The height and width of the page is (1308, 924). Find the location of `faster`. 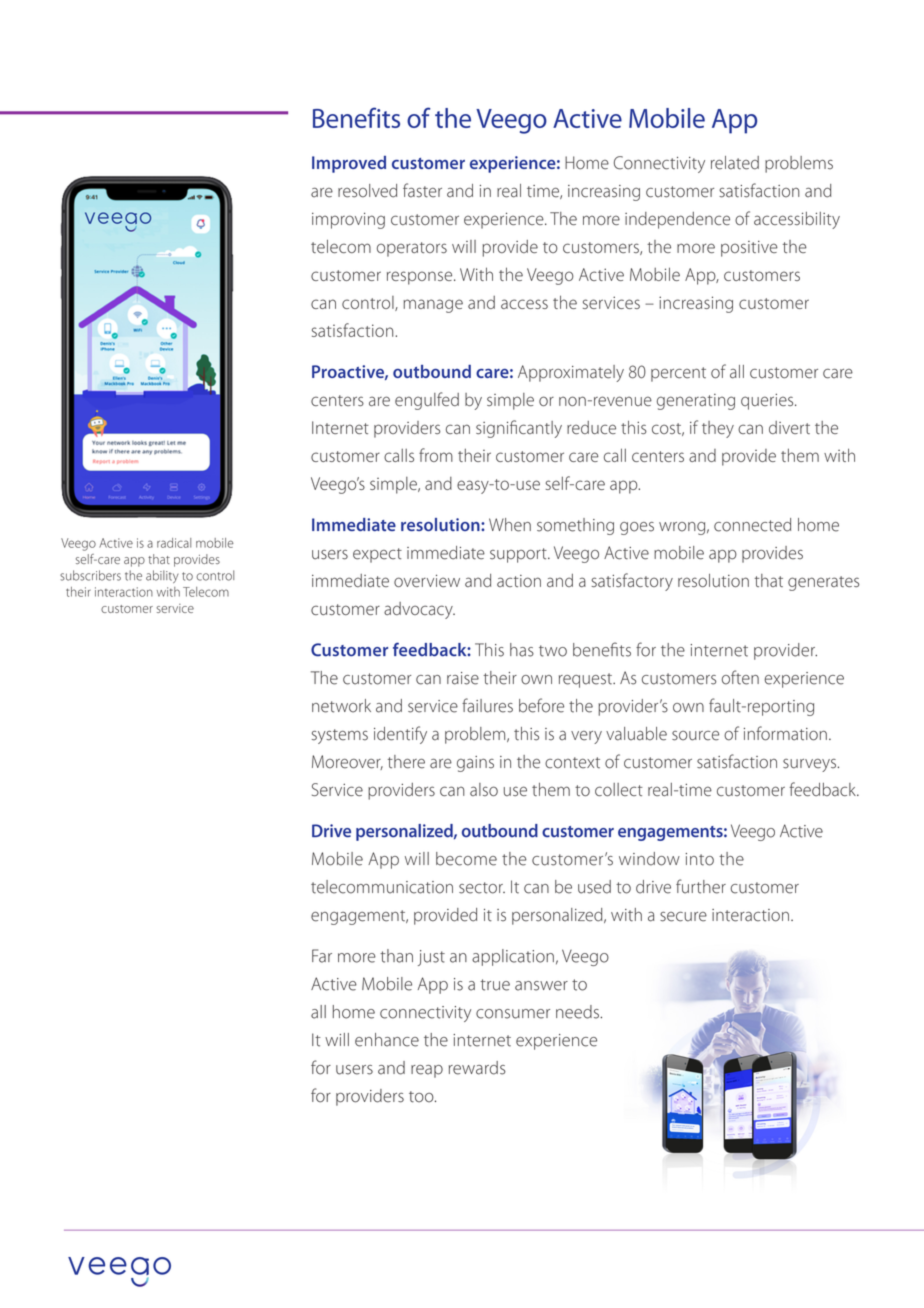

faster is located at coordinates (422, 190).
